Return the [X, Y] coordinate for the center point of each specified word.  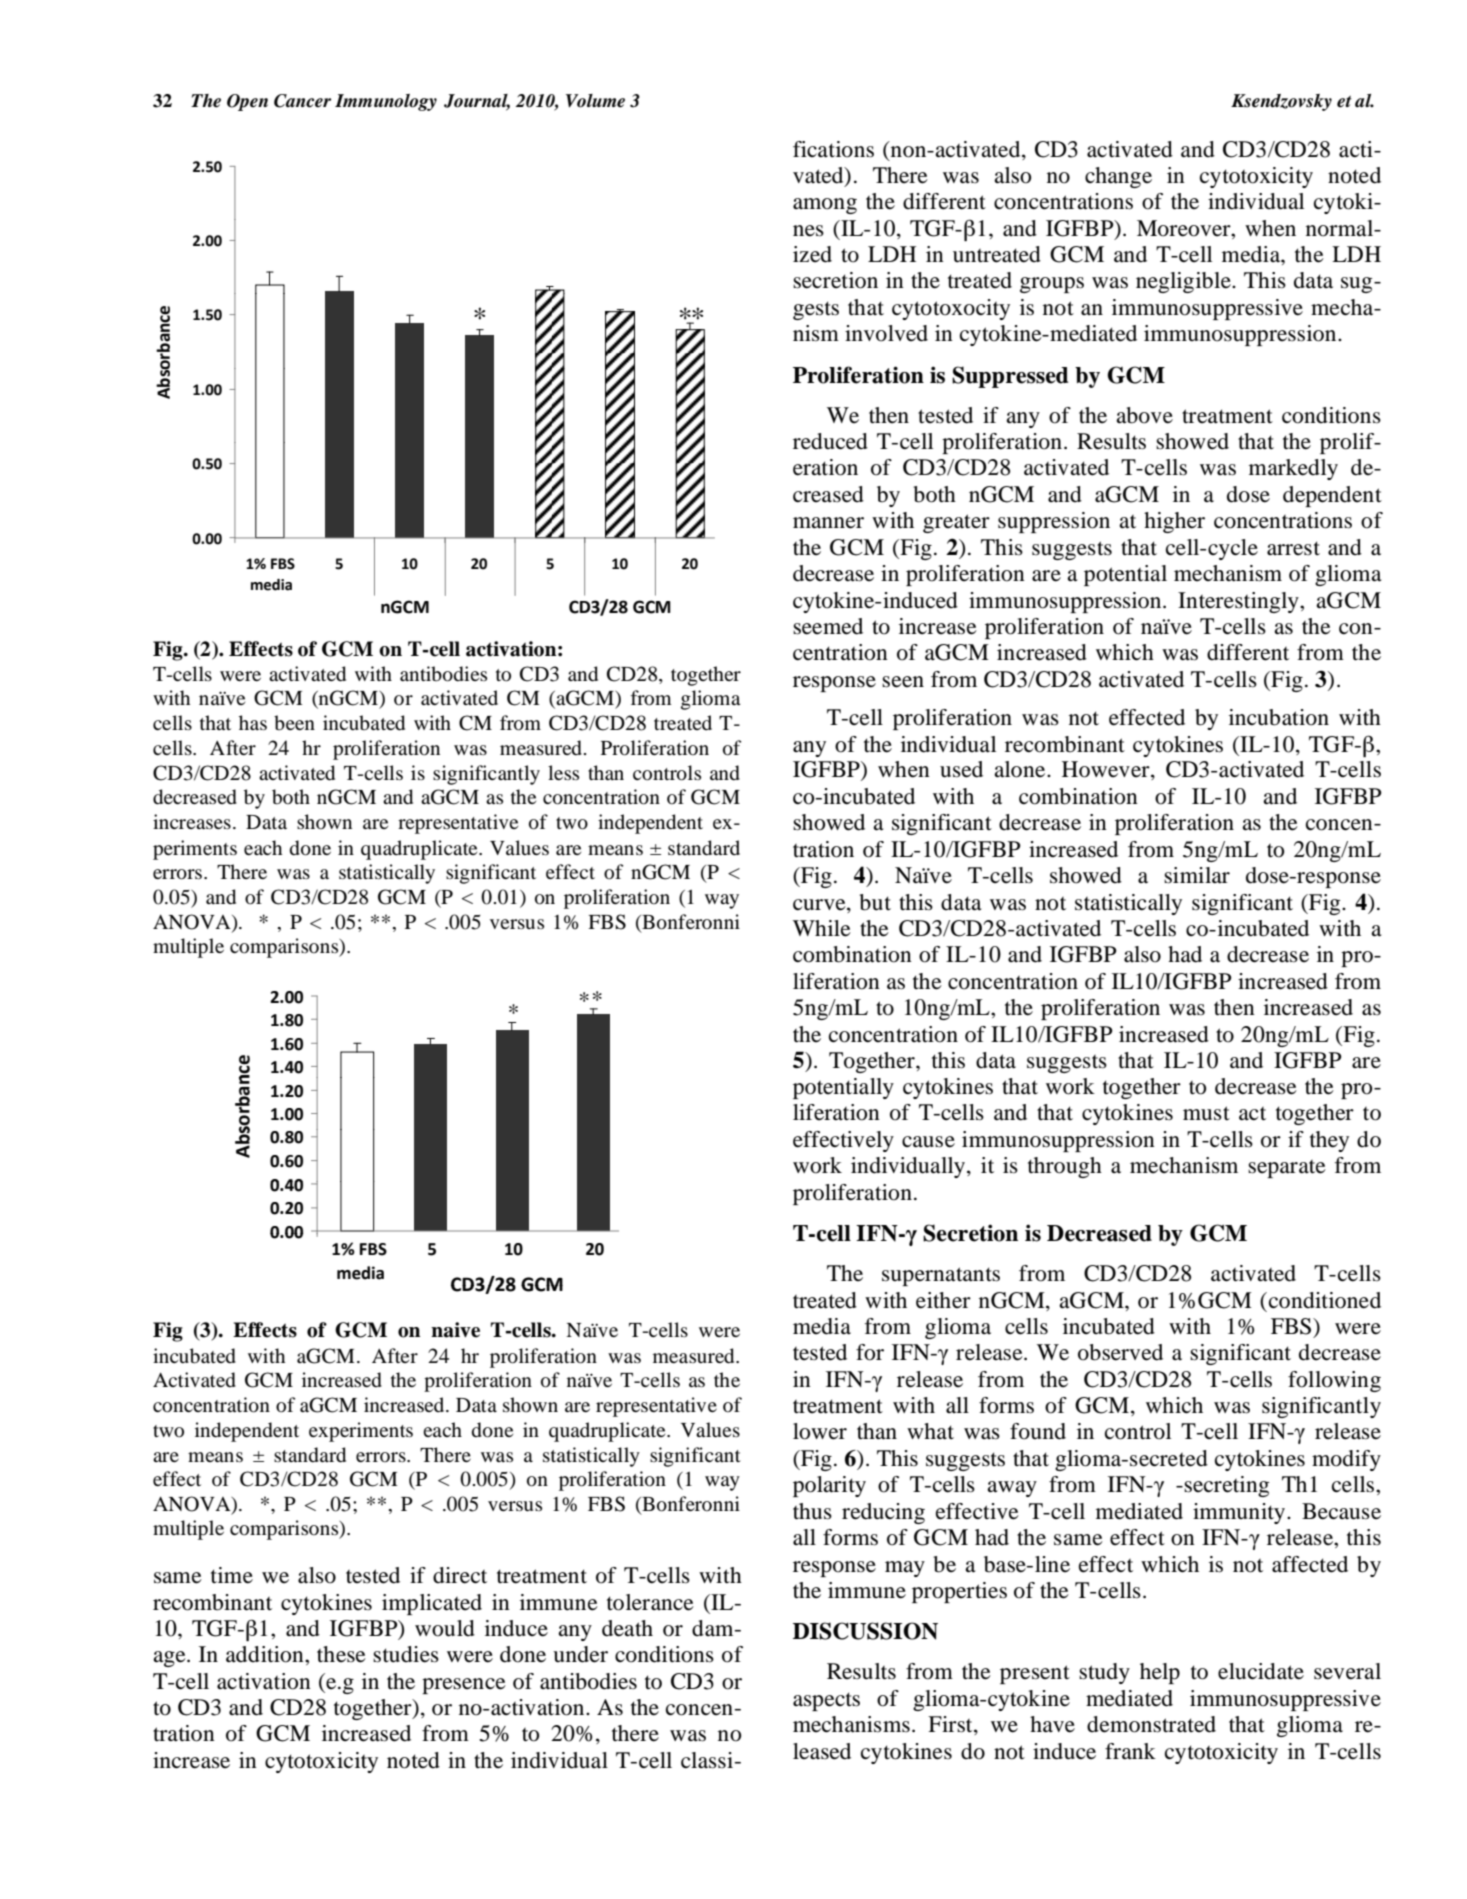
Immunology [386, 102]
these [341, 1654]
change [1118, 177]
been [294, 723]
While [822, 928]
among [825, 206]
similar [1197, 875]
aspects [826, 1701]
